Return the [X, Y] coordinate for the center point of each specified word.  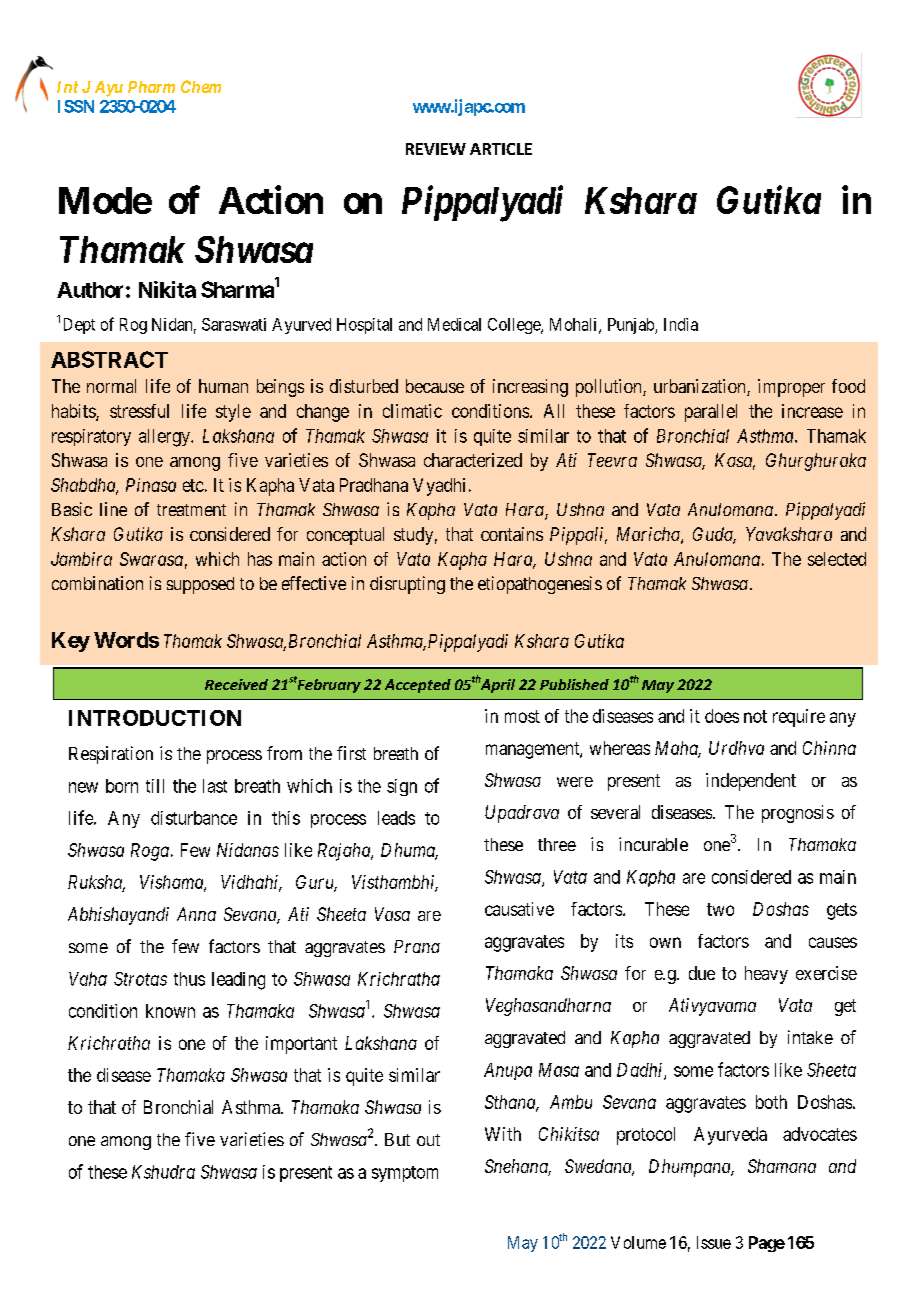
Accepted [418, 686]
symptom [405, 1174]
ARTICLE [501, 149]
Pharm [151, 87]
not [755, 716]
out [428, 1140]
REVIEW [436, 149]
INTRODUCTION [155, 718]
